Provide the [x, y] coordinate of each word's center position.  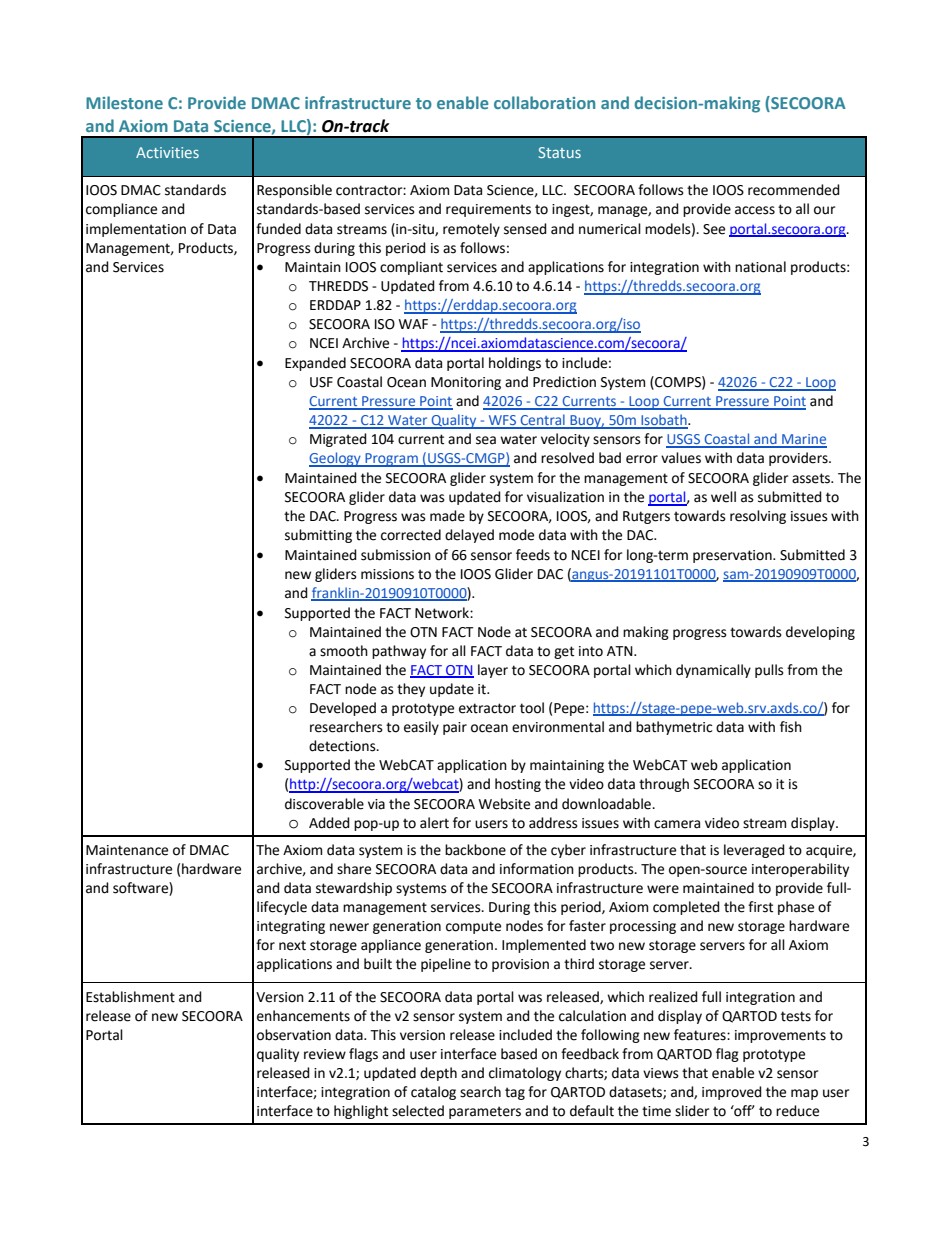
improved [732, 1093]
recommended [794, 190]
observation [294, 1035]
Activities [167, 152]
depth [438, 1074]
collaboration [544, 102]
